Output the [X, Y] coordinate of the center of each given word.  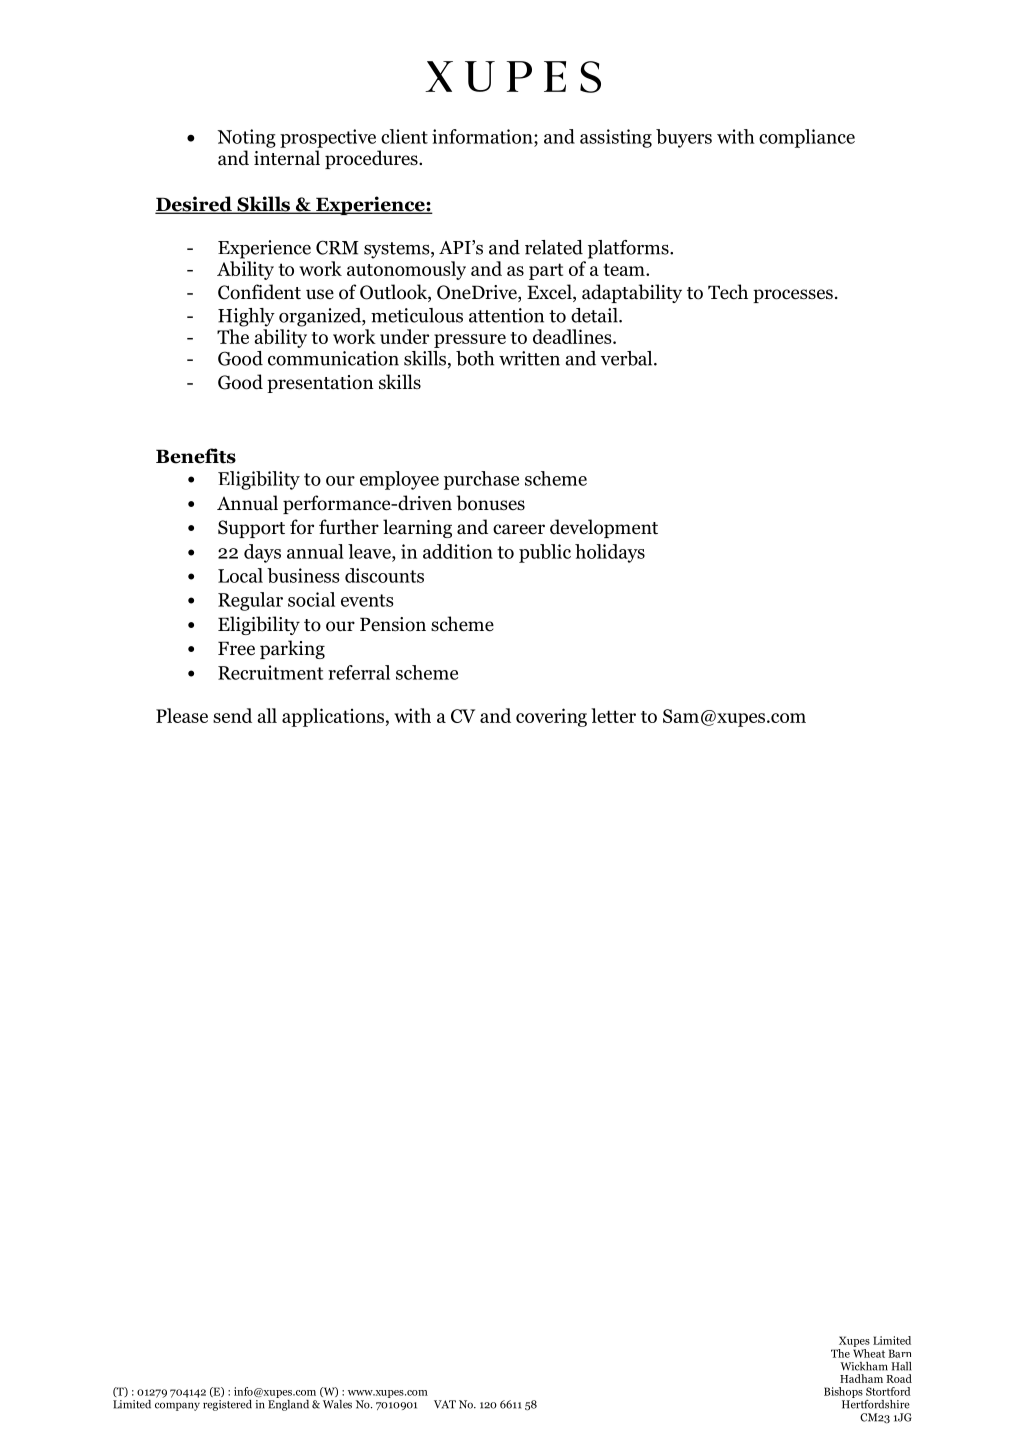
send [232, 715]
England [288, 1404]
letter [613, 715]
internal [287, 158]
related [554, 247]
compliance [807, 138]
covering [551, 717]
